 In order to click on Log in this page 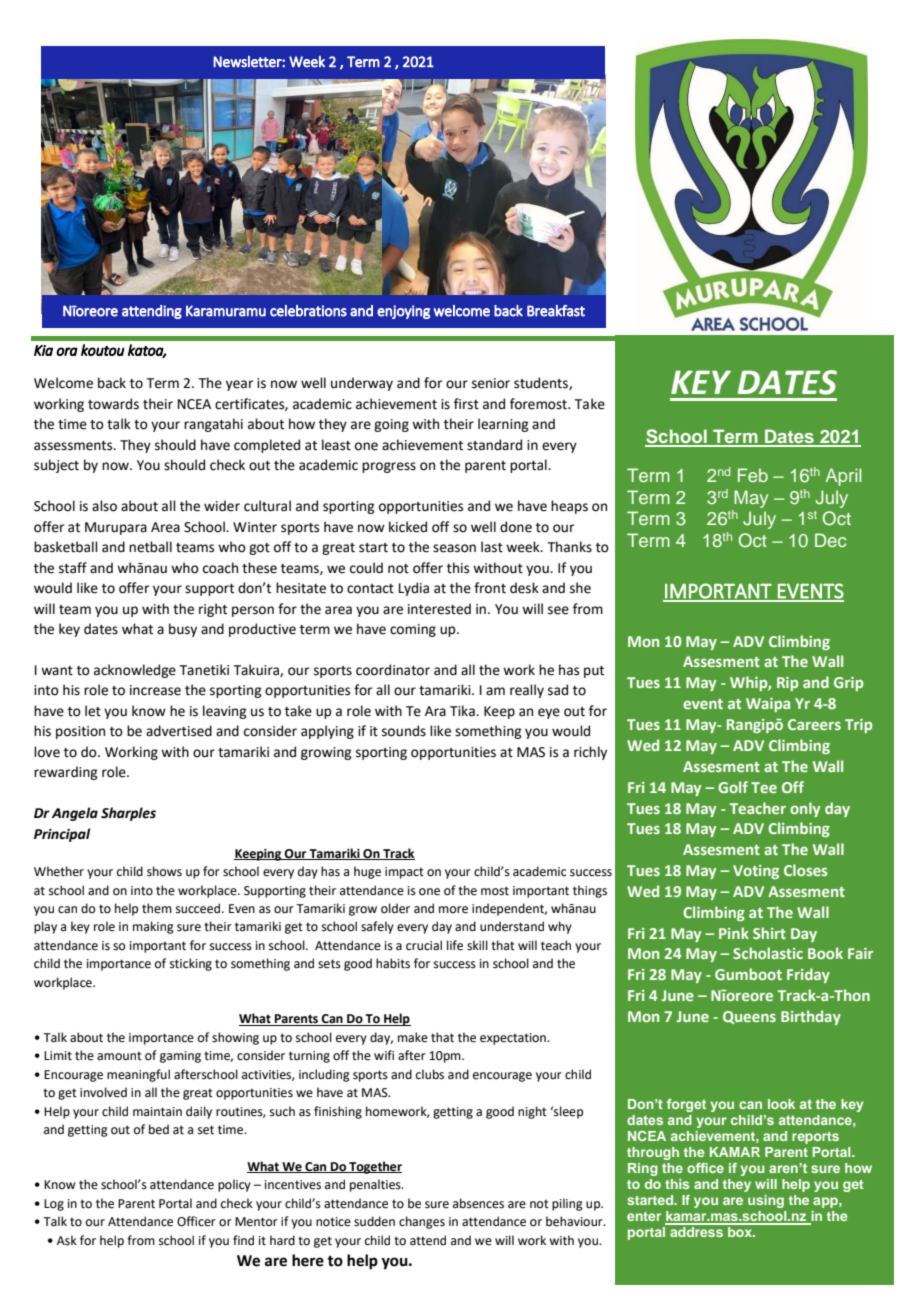, I will do `click(54, 1205)`.
